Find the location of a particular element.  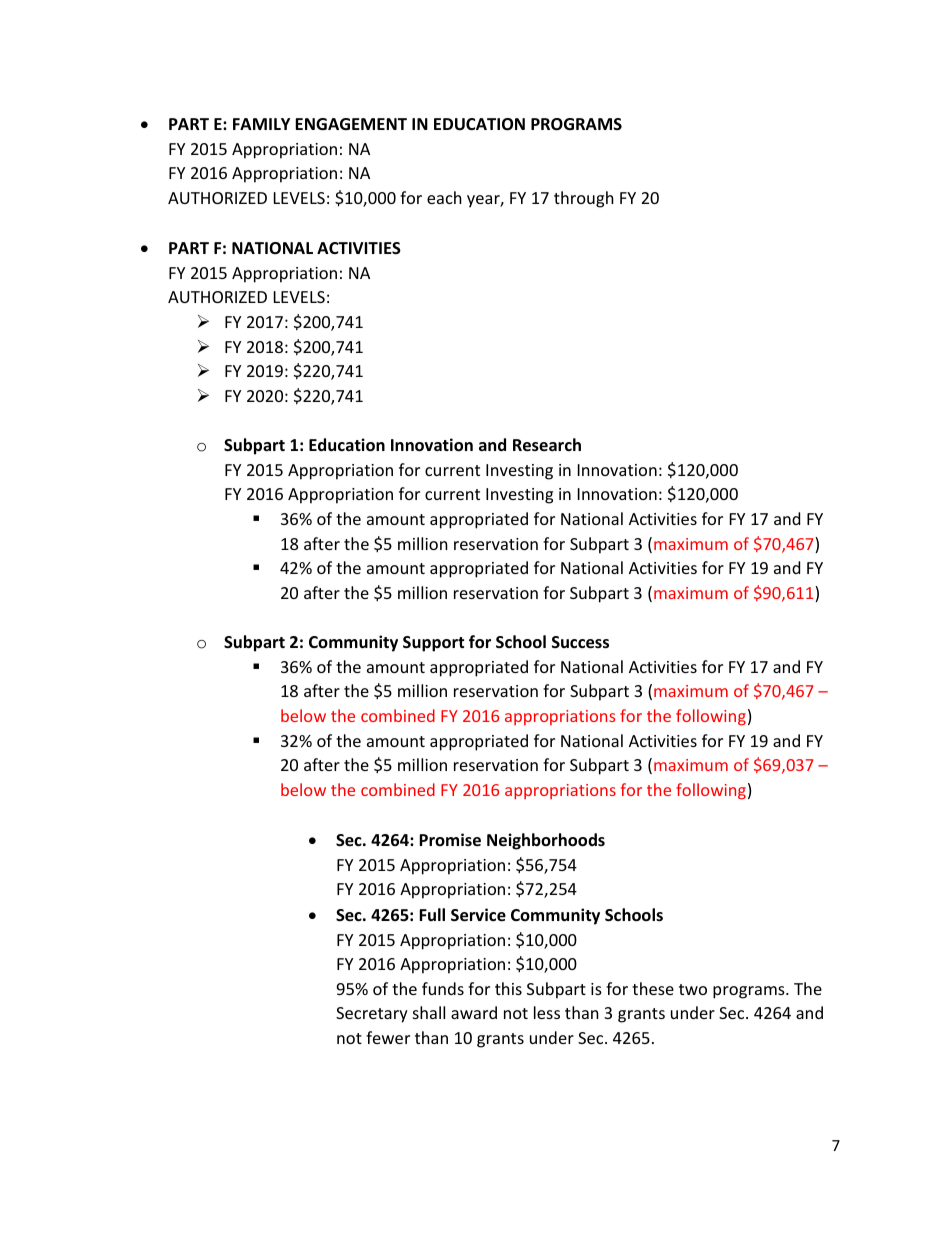

these is located at coordinates (653, 988).
